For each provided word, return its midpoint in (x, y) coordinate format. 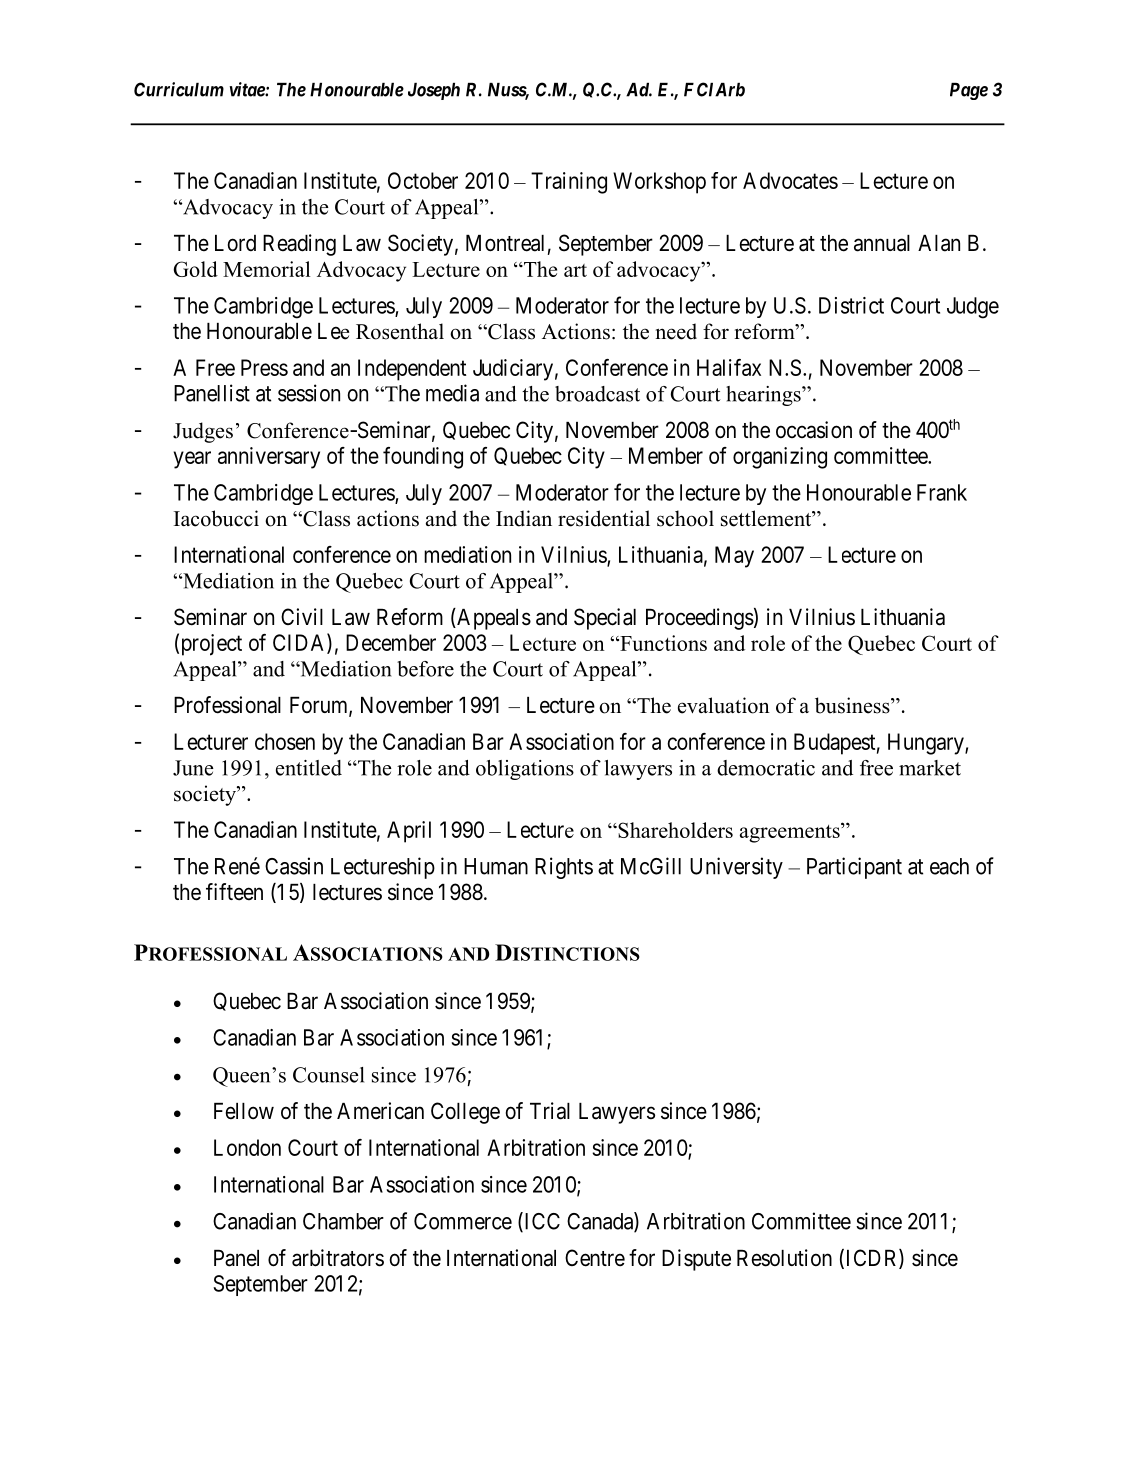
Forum (320, 706)
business (853, 705)
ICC (541, 1222)
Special (605, 619)
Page (969, 91)
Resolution (784, 1258)
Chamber (343, 1221)
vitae (248, 89)
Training (569, 183)
